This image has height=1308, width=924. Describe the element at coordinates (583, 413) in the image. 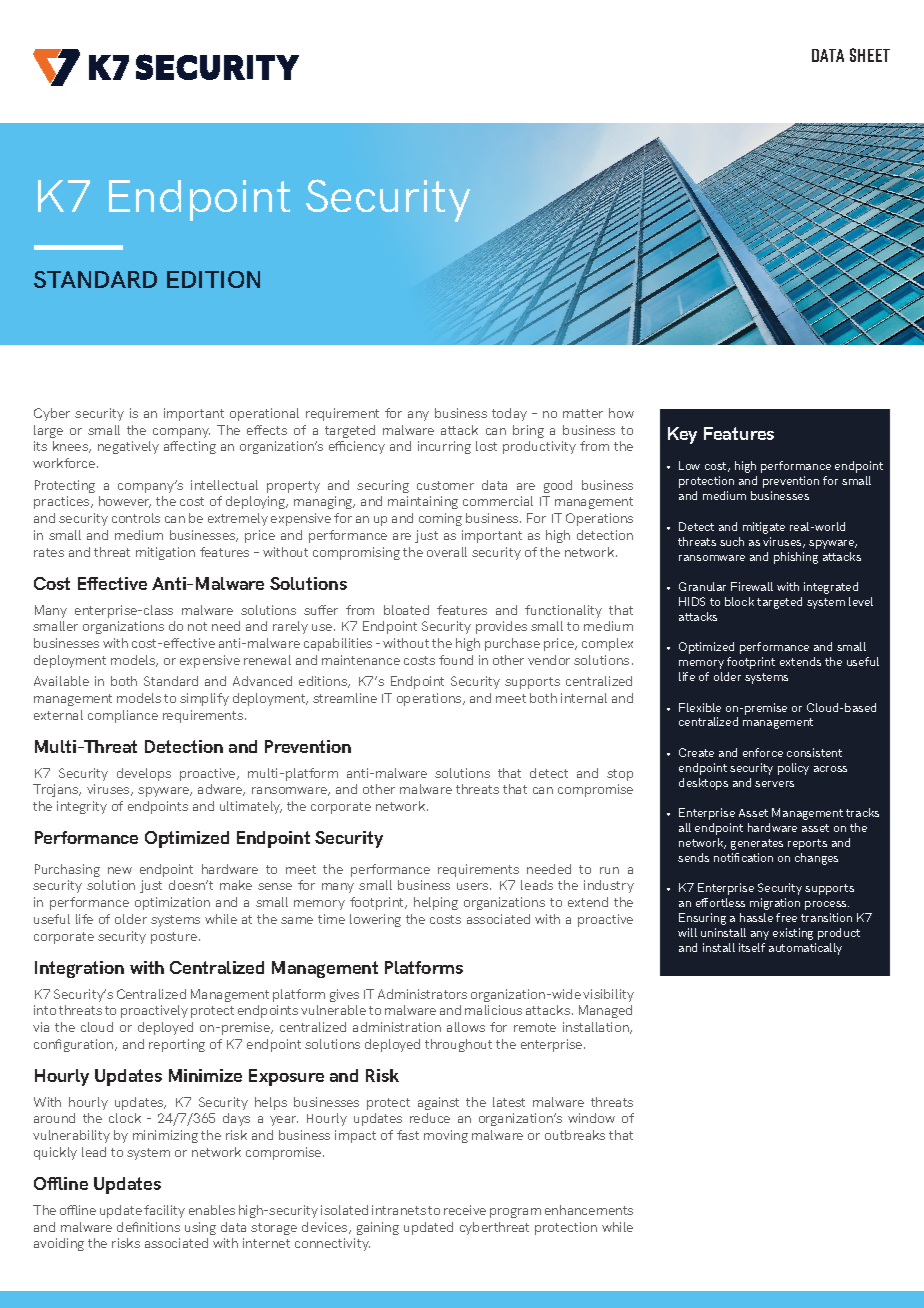

I see `matter` at that location.
